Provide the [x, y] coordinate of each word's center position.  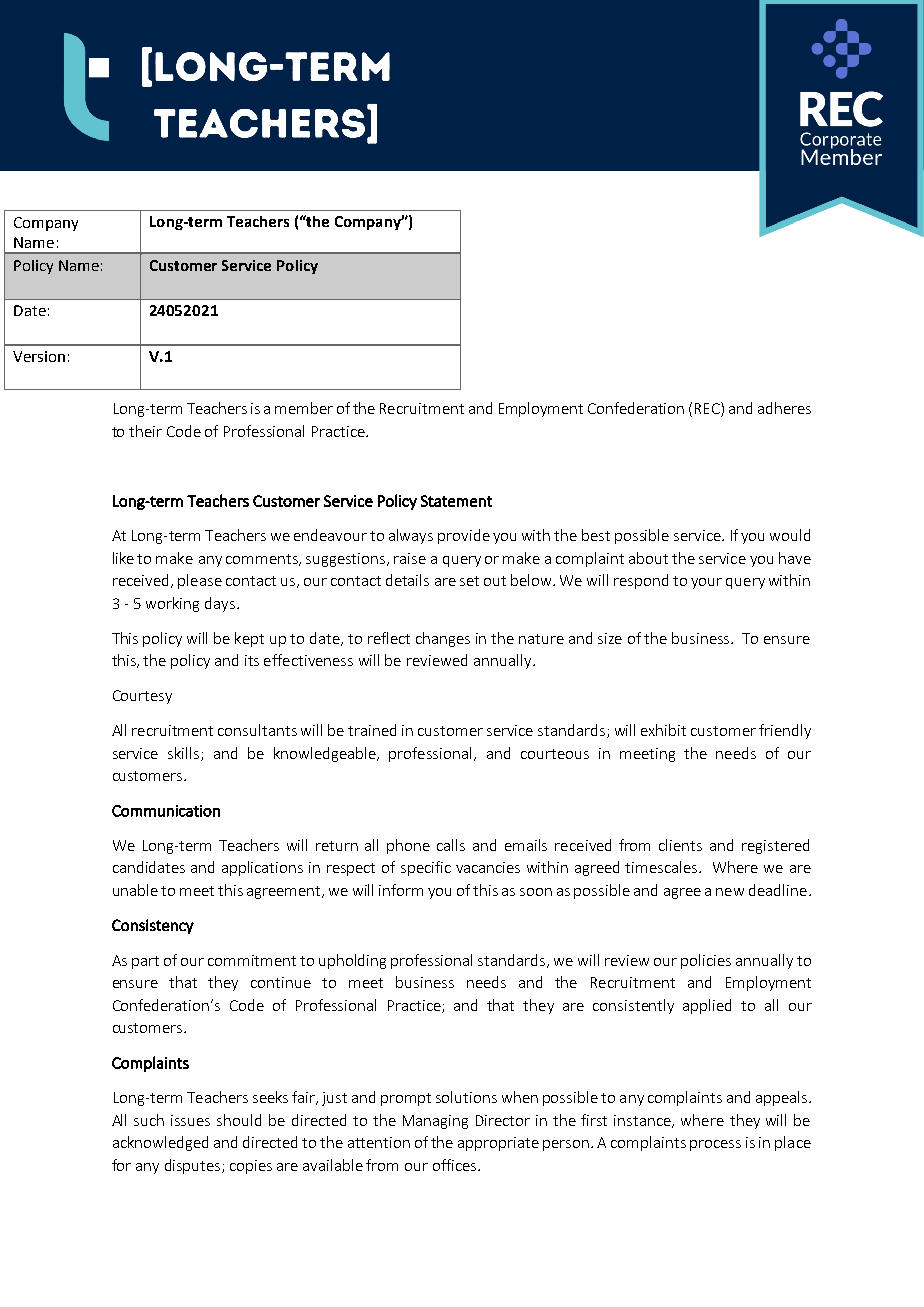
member [304, 408]
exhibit [663, 730]
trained [372, 730]
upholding [352, 961]
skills [185, 754]
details [407, 580]
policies [706, 961]
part [145, 962]
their [145, 431]
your [706, 583]
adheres [784, 408]
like [123, 558]
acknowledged [160, 1143]
